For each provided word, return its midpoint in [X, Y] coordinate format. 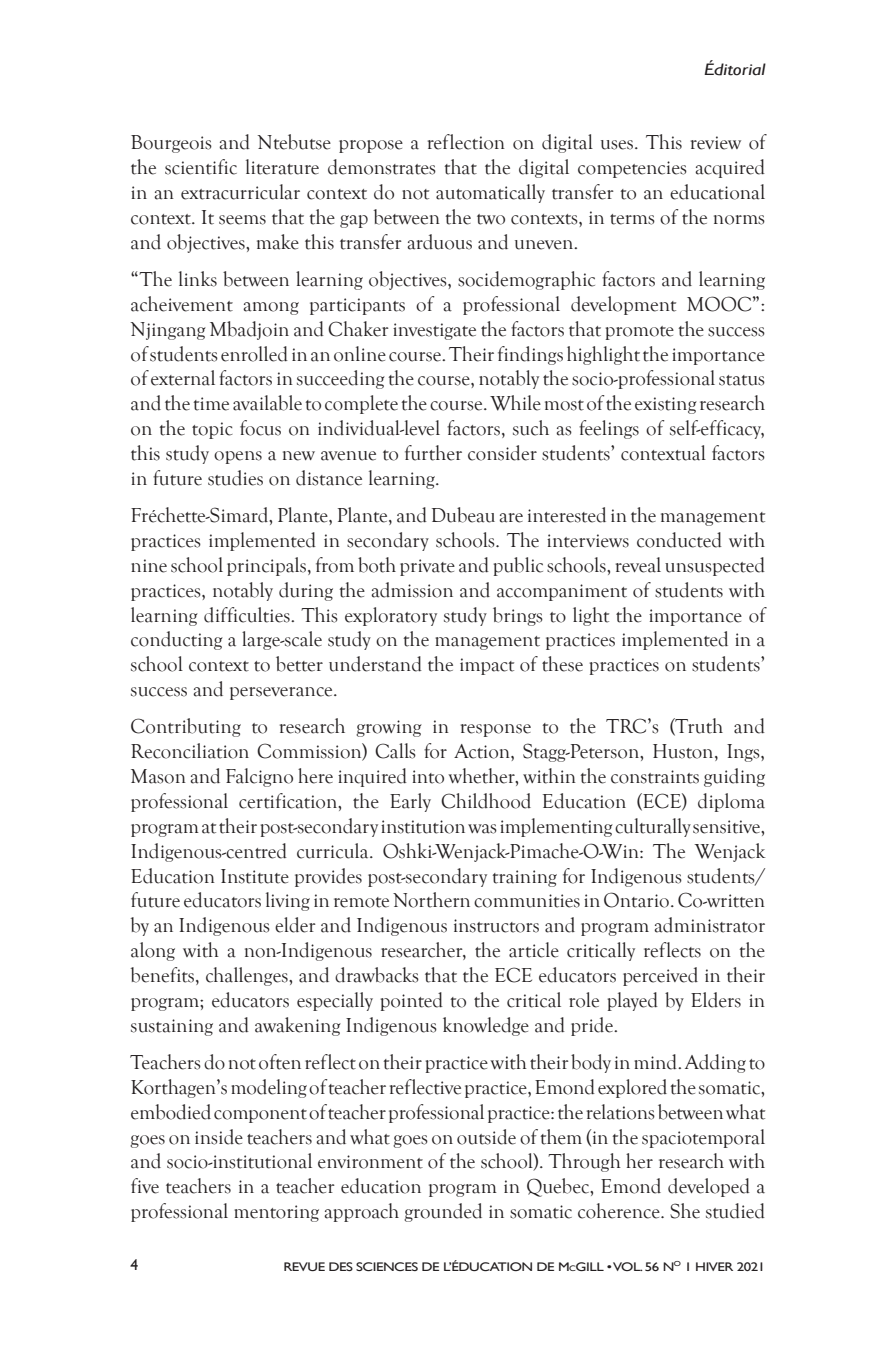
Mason [158, 776]
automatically [490, 193]
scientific [201, 167]
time [211, 404]
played [632, 1001]
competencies [632, 169]
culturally [653, 827]
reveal [638, 565]
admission [412, 590]
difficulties [248, 615]
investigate [434, 331]
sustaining [172, 1027]
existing [666, 405]
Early [410, 802]
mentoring [276, 1213]
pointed [411, 1001]
